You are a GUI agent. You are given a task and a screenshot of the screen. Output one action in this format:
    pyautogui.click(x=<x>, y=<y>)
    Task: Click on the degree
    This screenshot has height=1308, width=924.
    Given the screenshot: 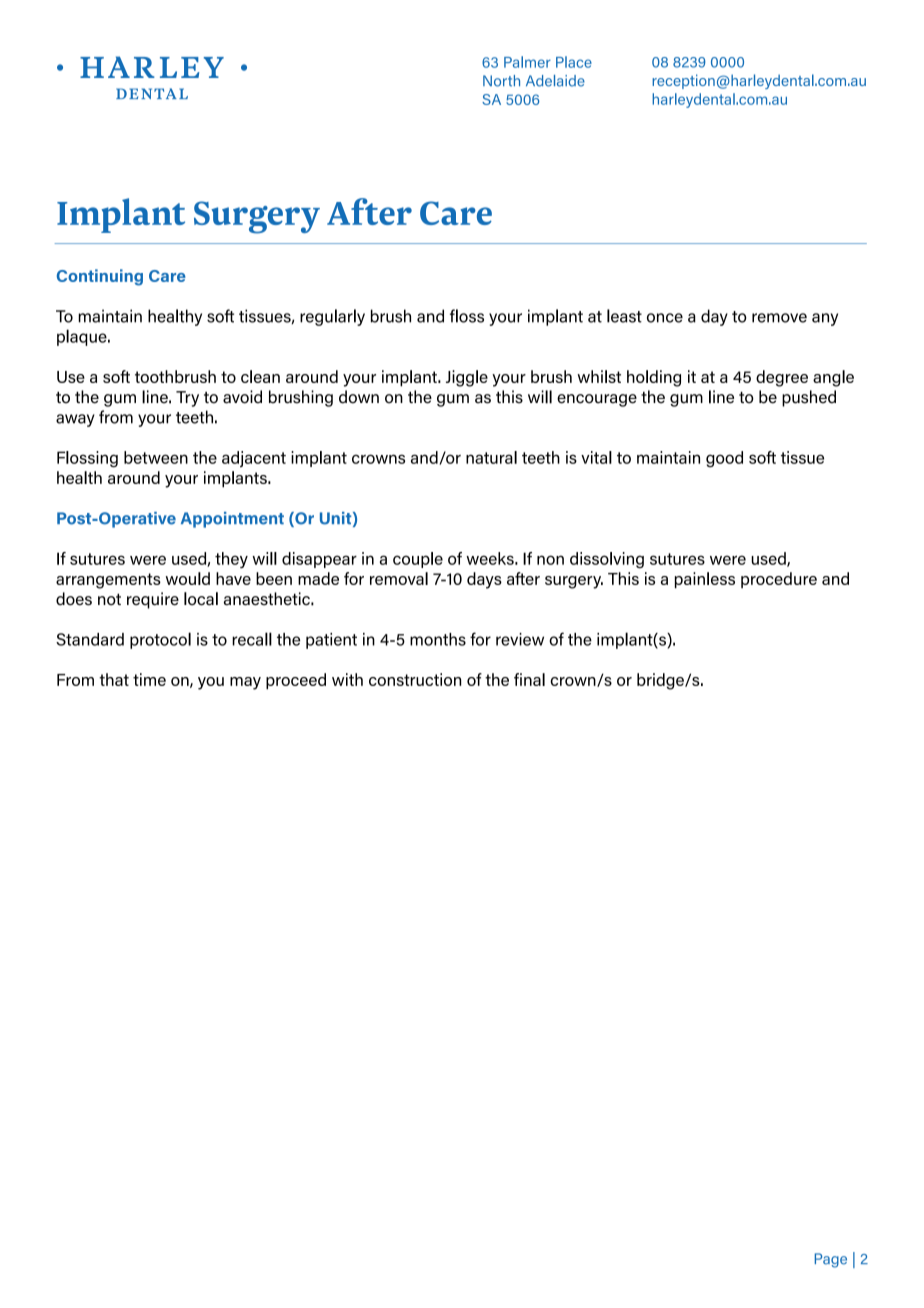 What is the action you would take?
    pyautogui.click(x=782, y=378)
